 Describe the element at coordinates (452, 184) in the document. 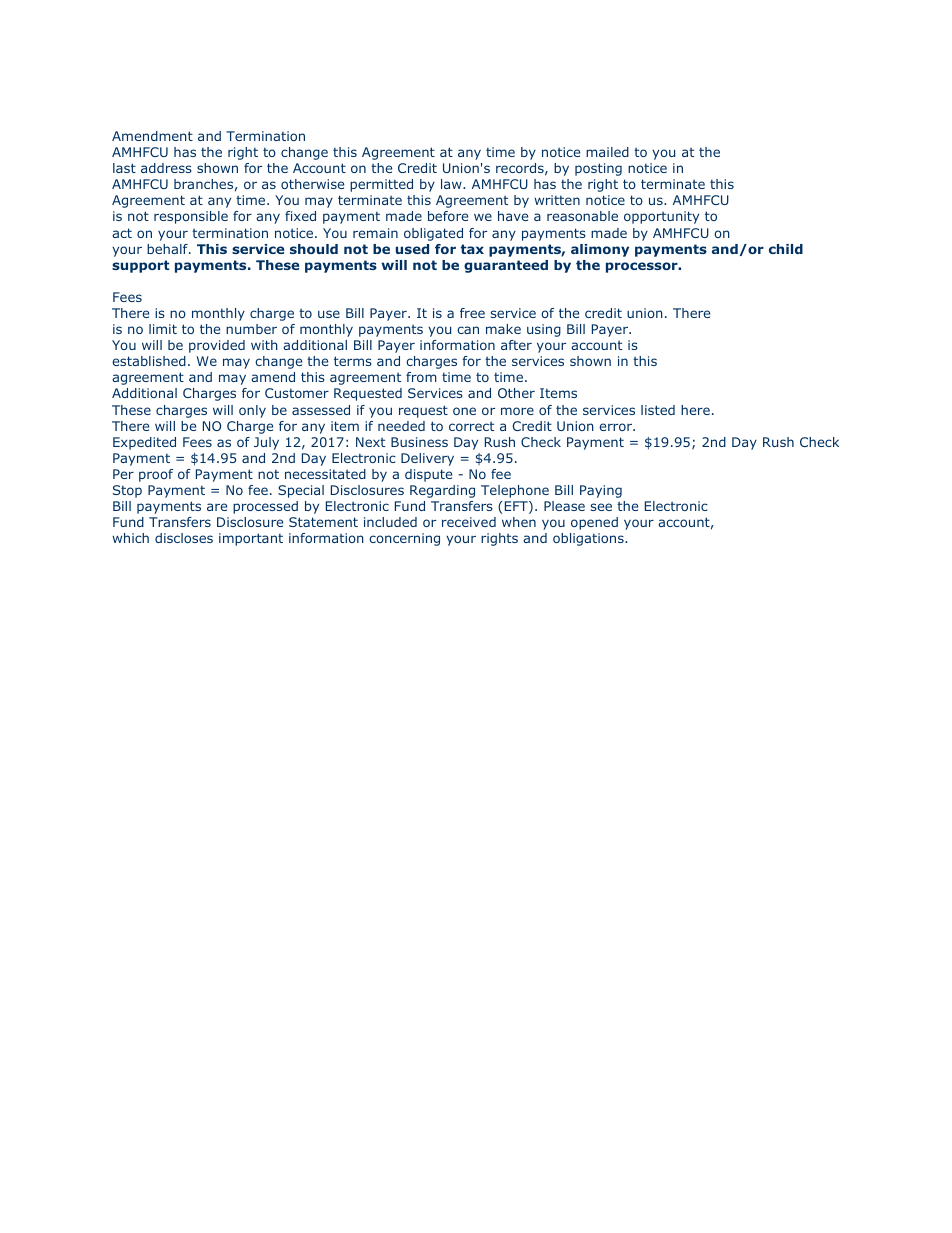

I see `law` at that location.
